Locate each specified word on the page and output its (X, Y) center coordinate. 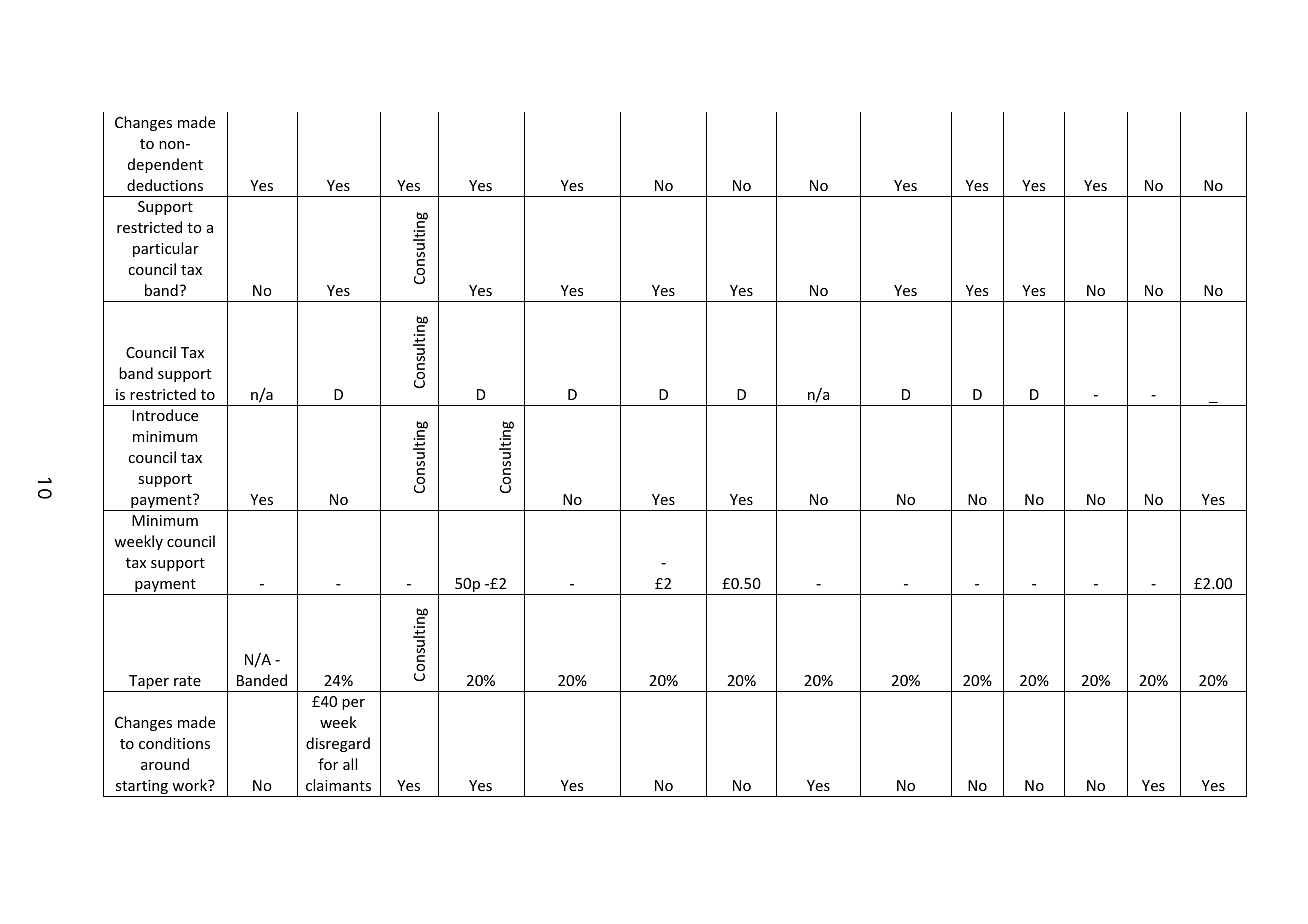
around (165, 764)
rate (187, 681)
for (328, 764)
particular (166, 249)
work (190, 785)
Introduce (165, 415)
